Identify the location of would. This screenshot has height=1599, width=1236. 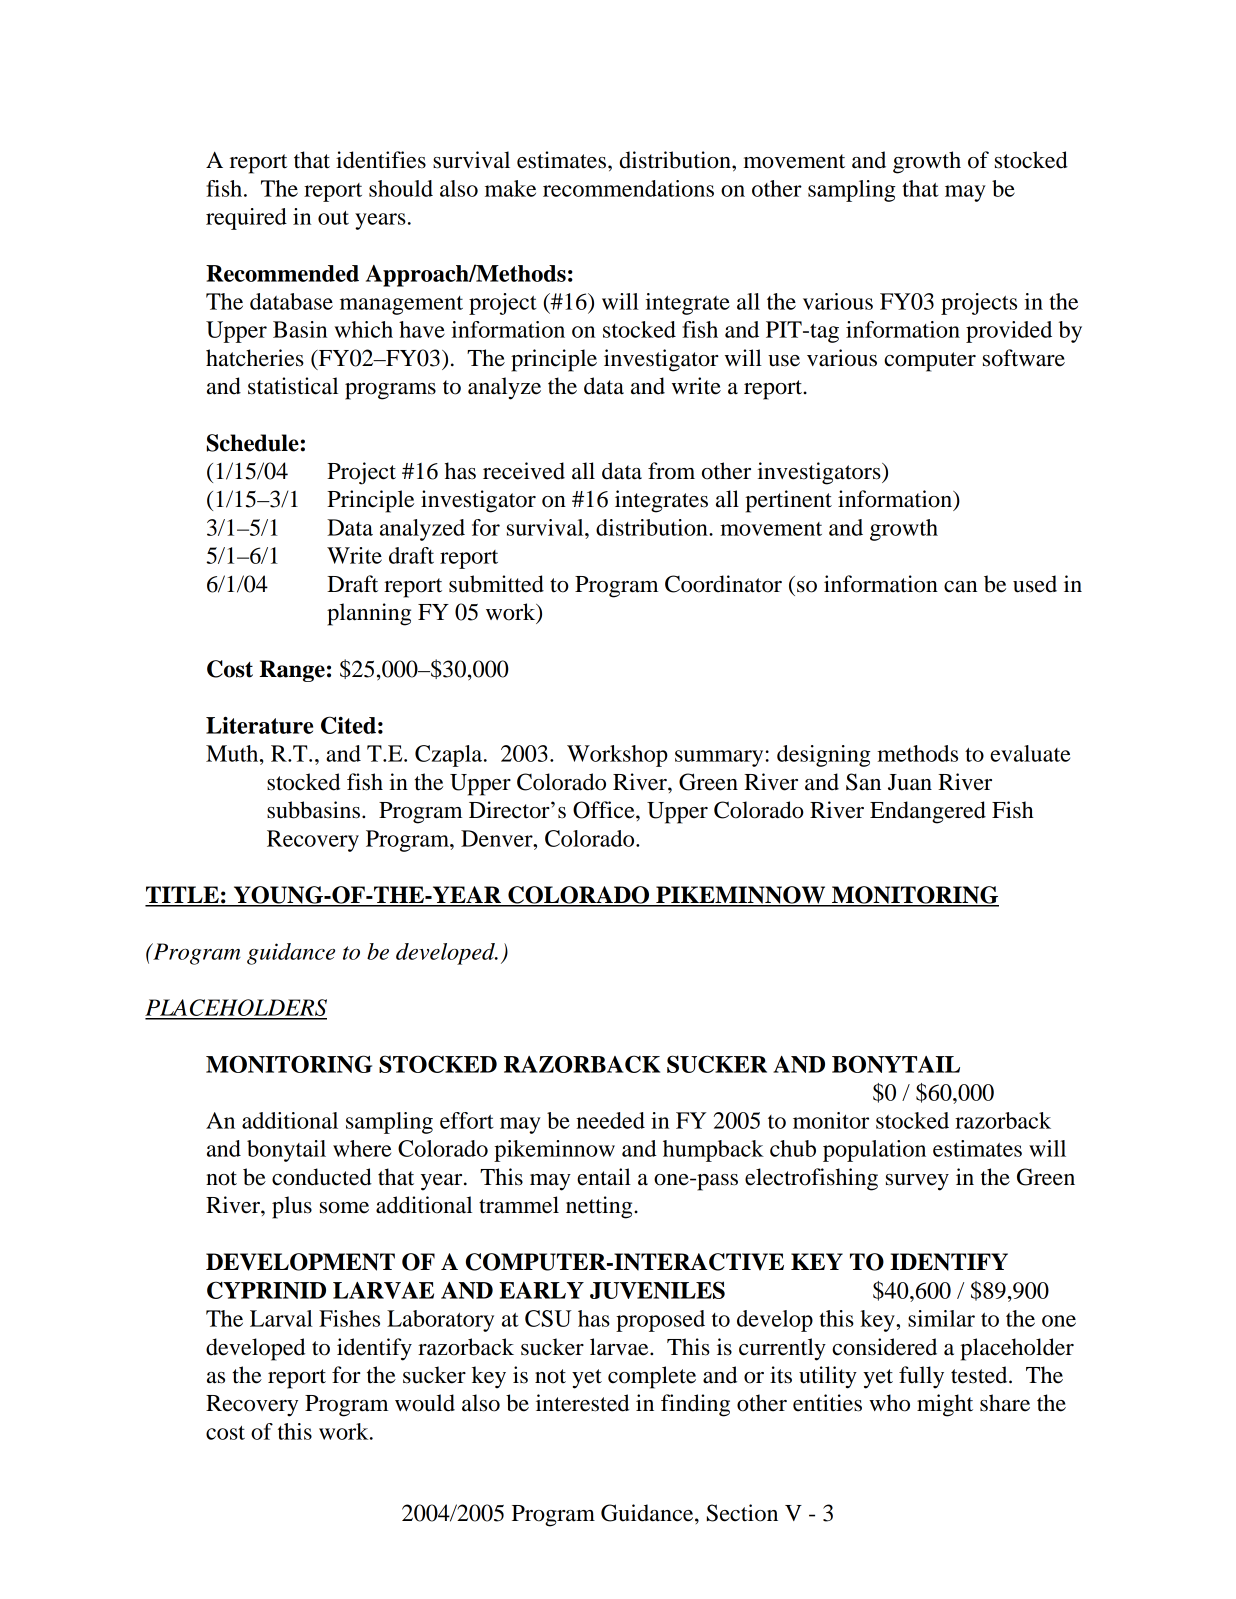
(425, 1403).
